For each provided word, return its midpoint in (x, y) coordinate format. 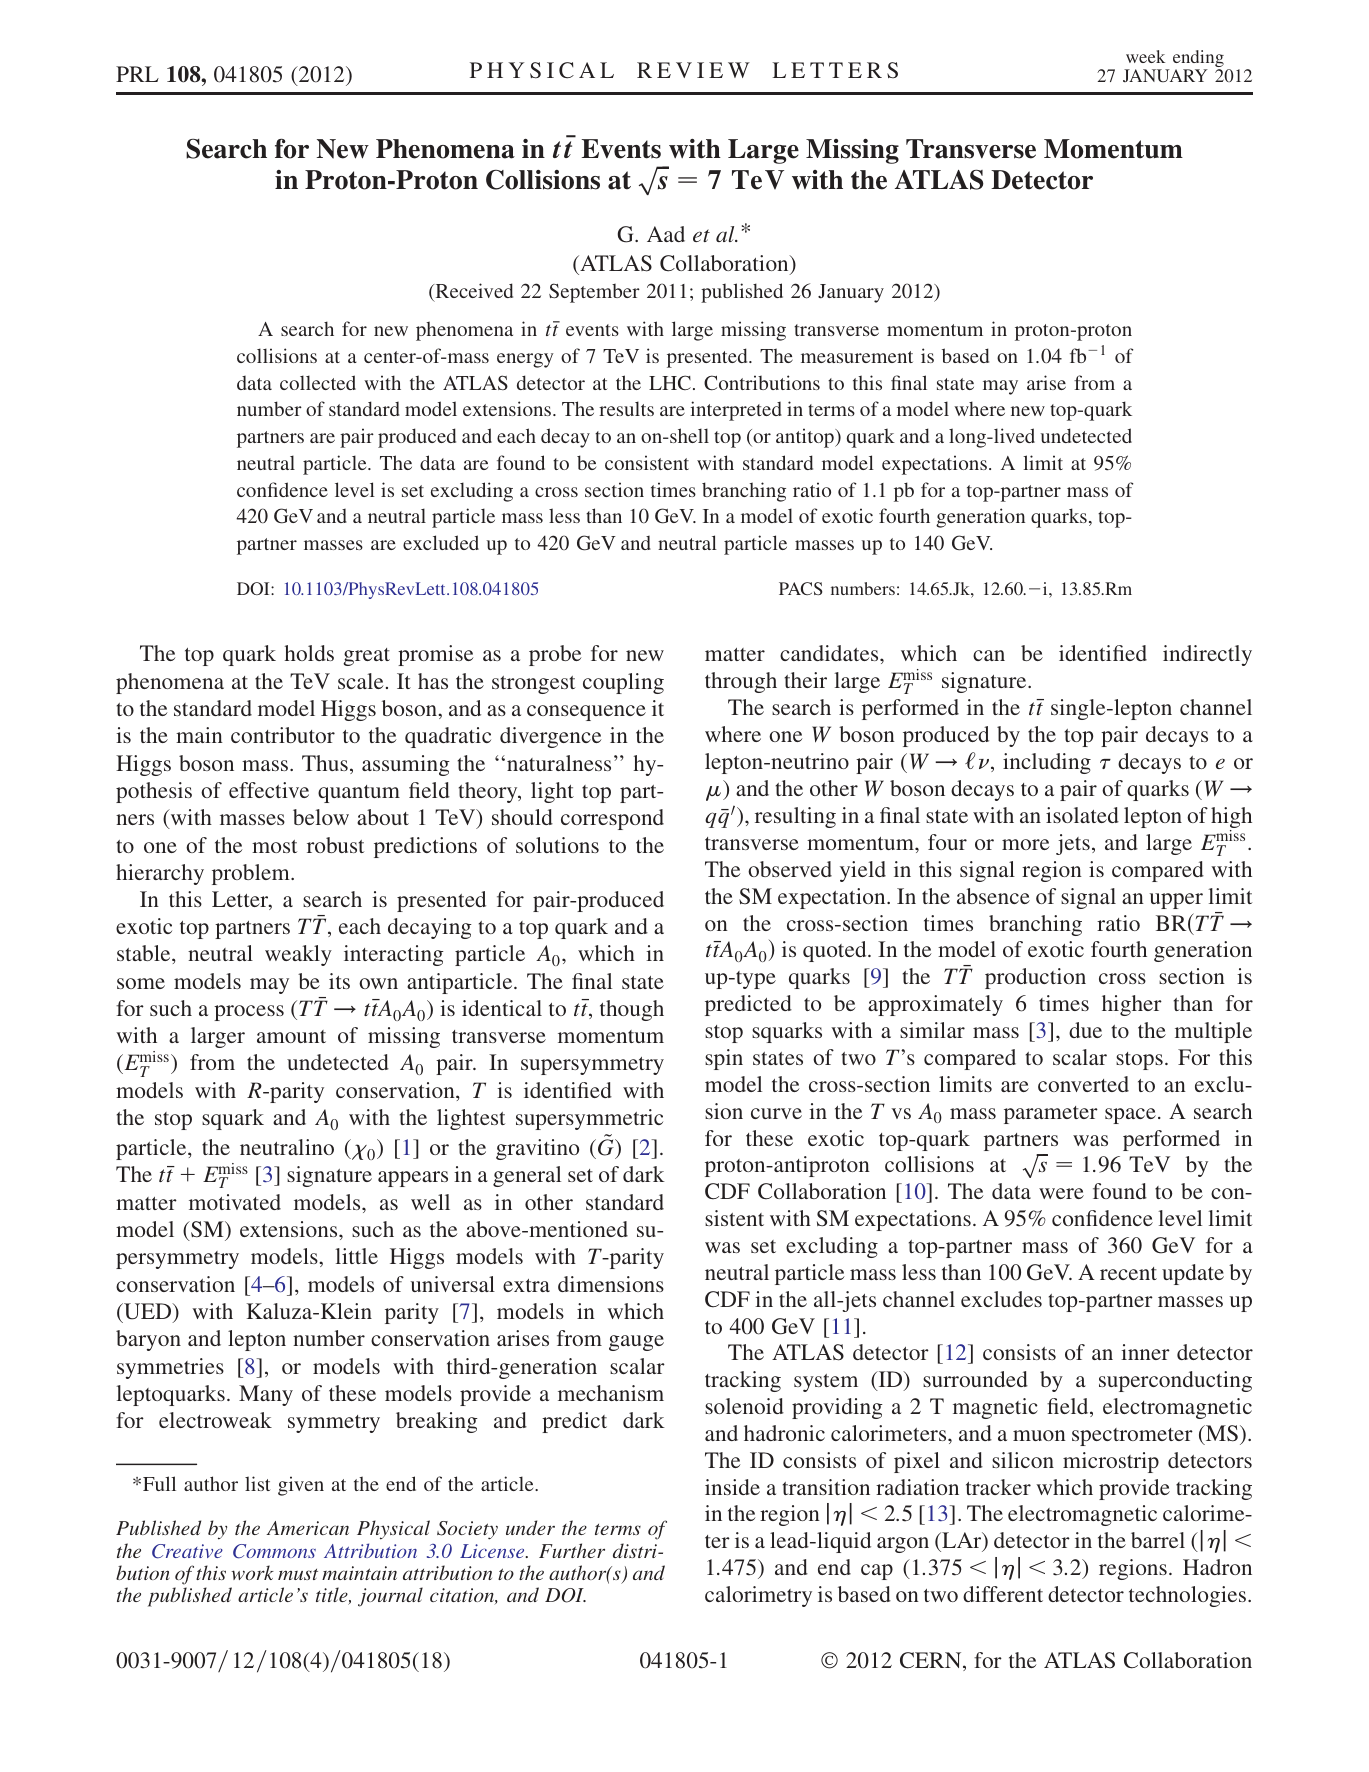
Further (572, 1550)
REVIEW (693, 70)
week (1145, 56)
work (252, 1572)
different (1003, 1594)
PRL (137, 74)
